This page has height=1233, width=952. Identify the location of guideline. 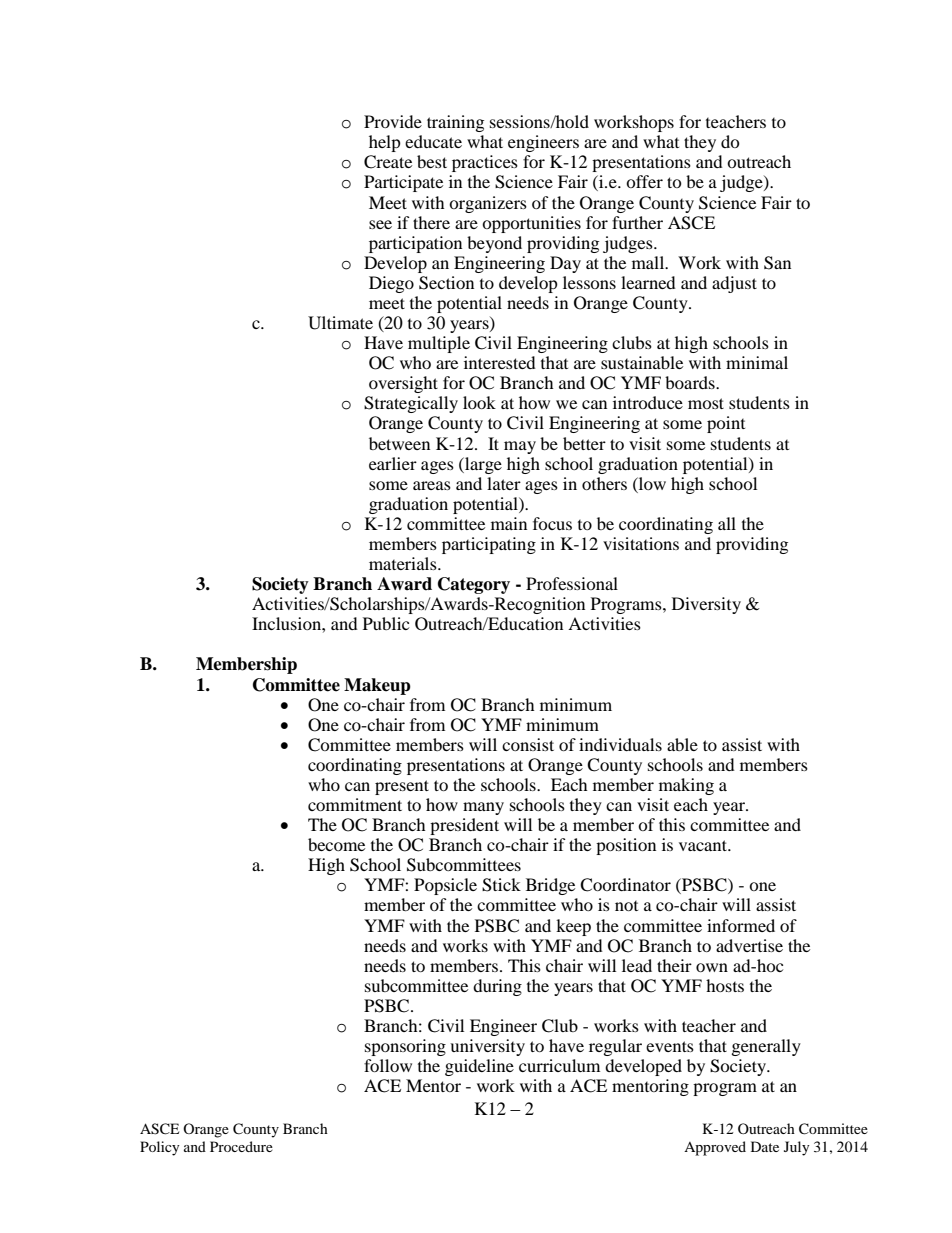
(479, 1067).
